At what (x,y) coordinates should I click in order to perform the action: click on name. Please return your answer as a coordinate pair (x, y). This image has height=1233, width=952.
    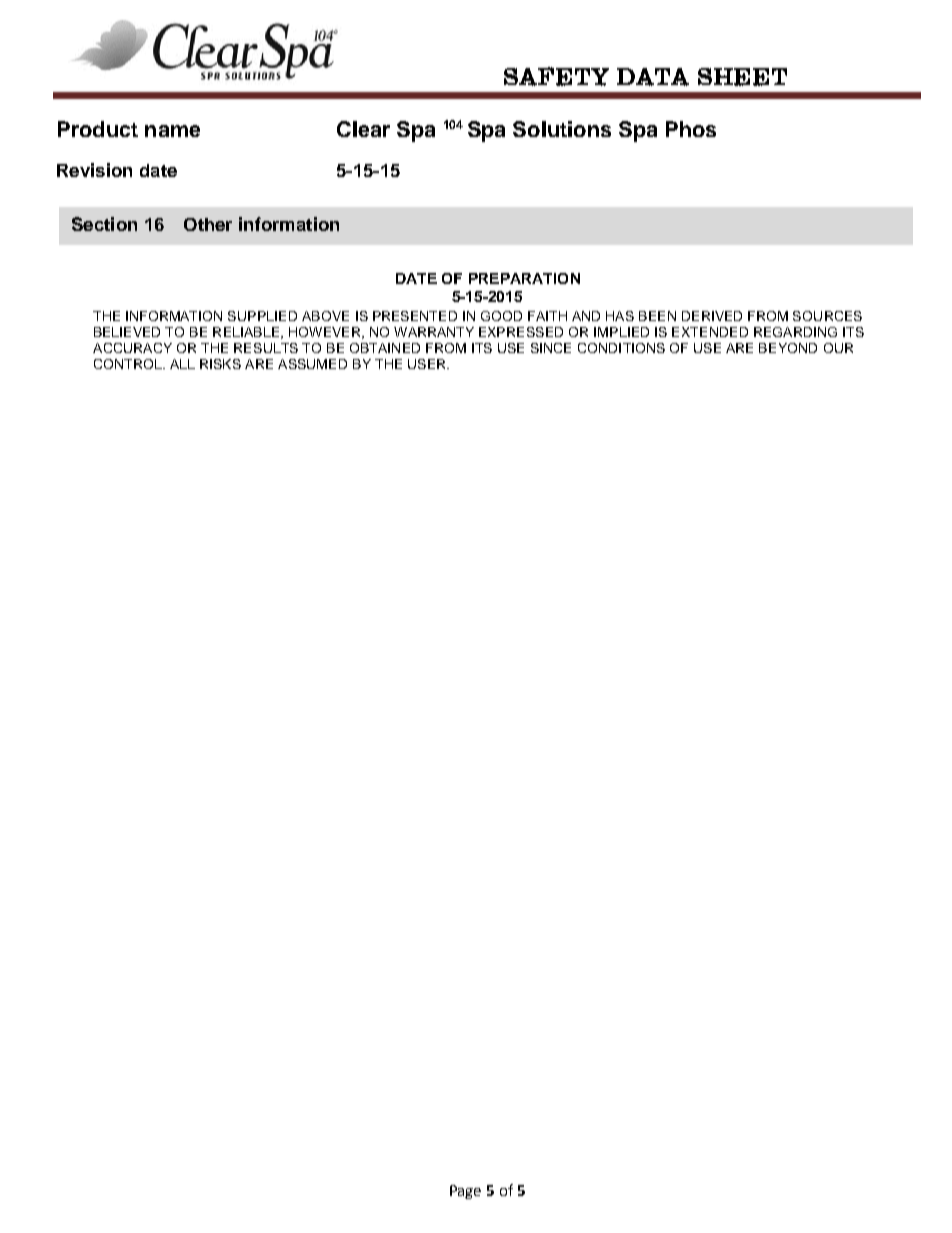
    Looking at the image, I should click on (172, 131).
